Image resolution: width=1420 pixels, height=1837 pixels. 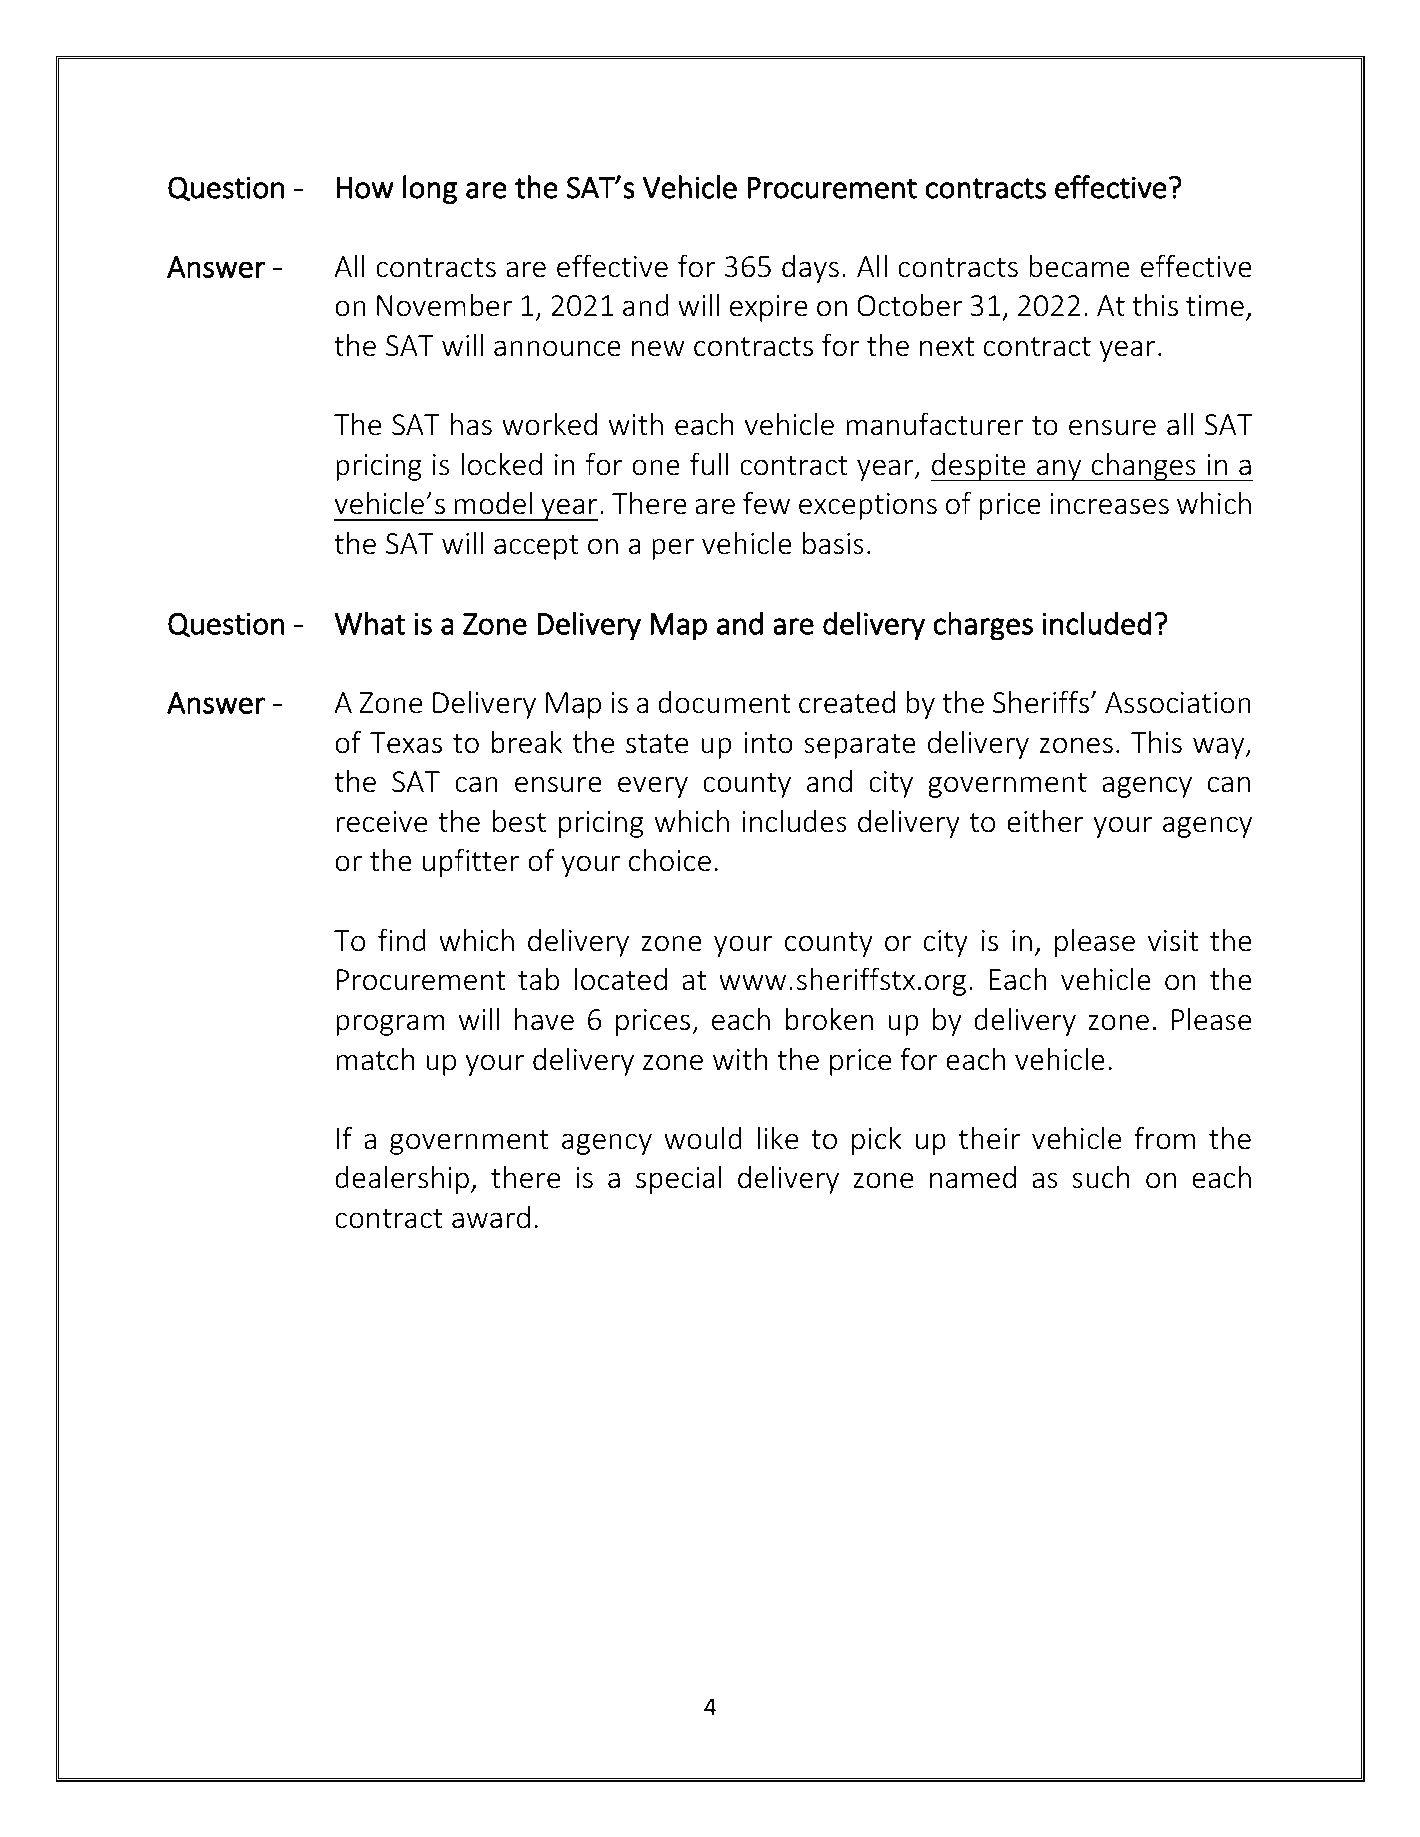 What do you see at coordinates (527, 742) in the image?
I see `break` at bounding box center [527, 742].
